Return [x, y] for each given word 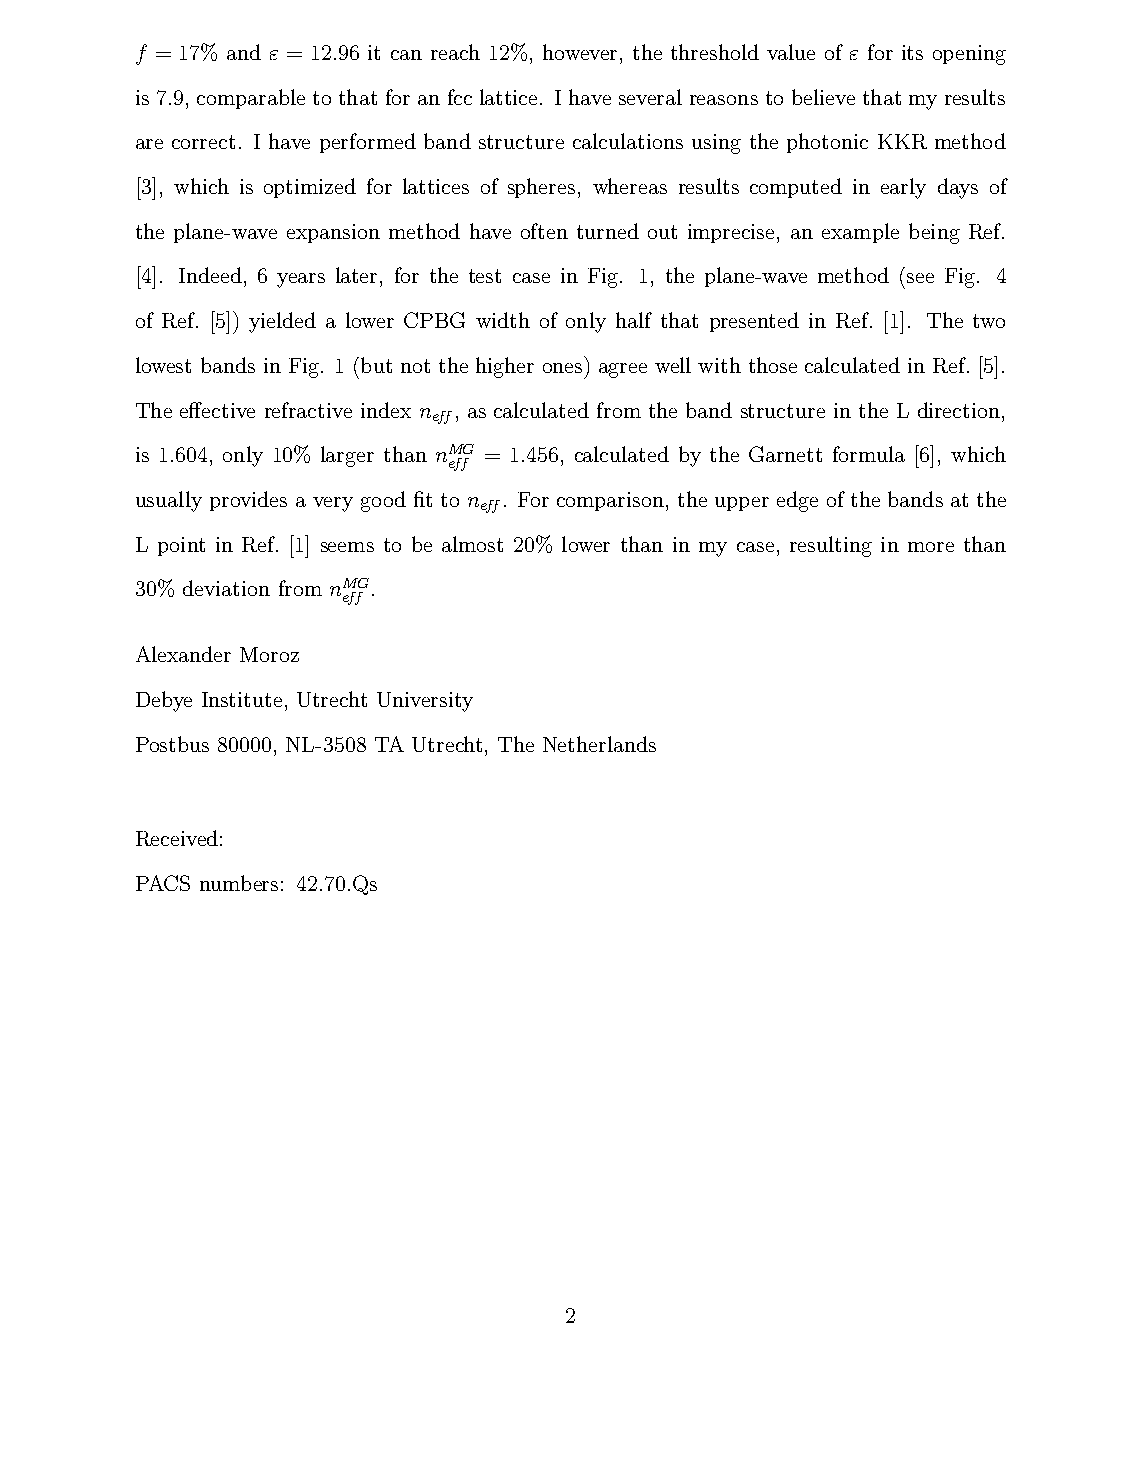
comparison [610, 501]
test [485, 276]
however [580, 52]
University [425, 702]
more [931, 547]
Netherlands [599, 744]
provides [248, 501]
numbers [239, 883]
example [860, 233]
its [912, 52]
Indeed [210, 275]
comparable [251, 99]
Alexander [183, 654]
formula [869, 454]
